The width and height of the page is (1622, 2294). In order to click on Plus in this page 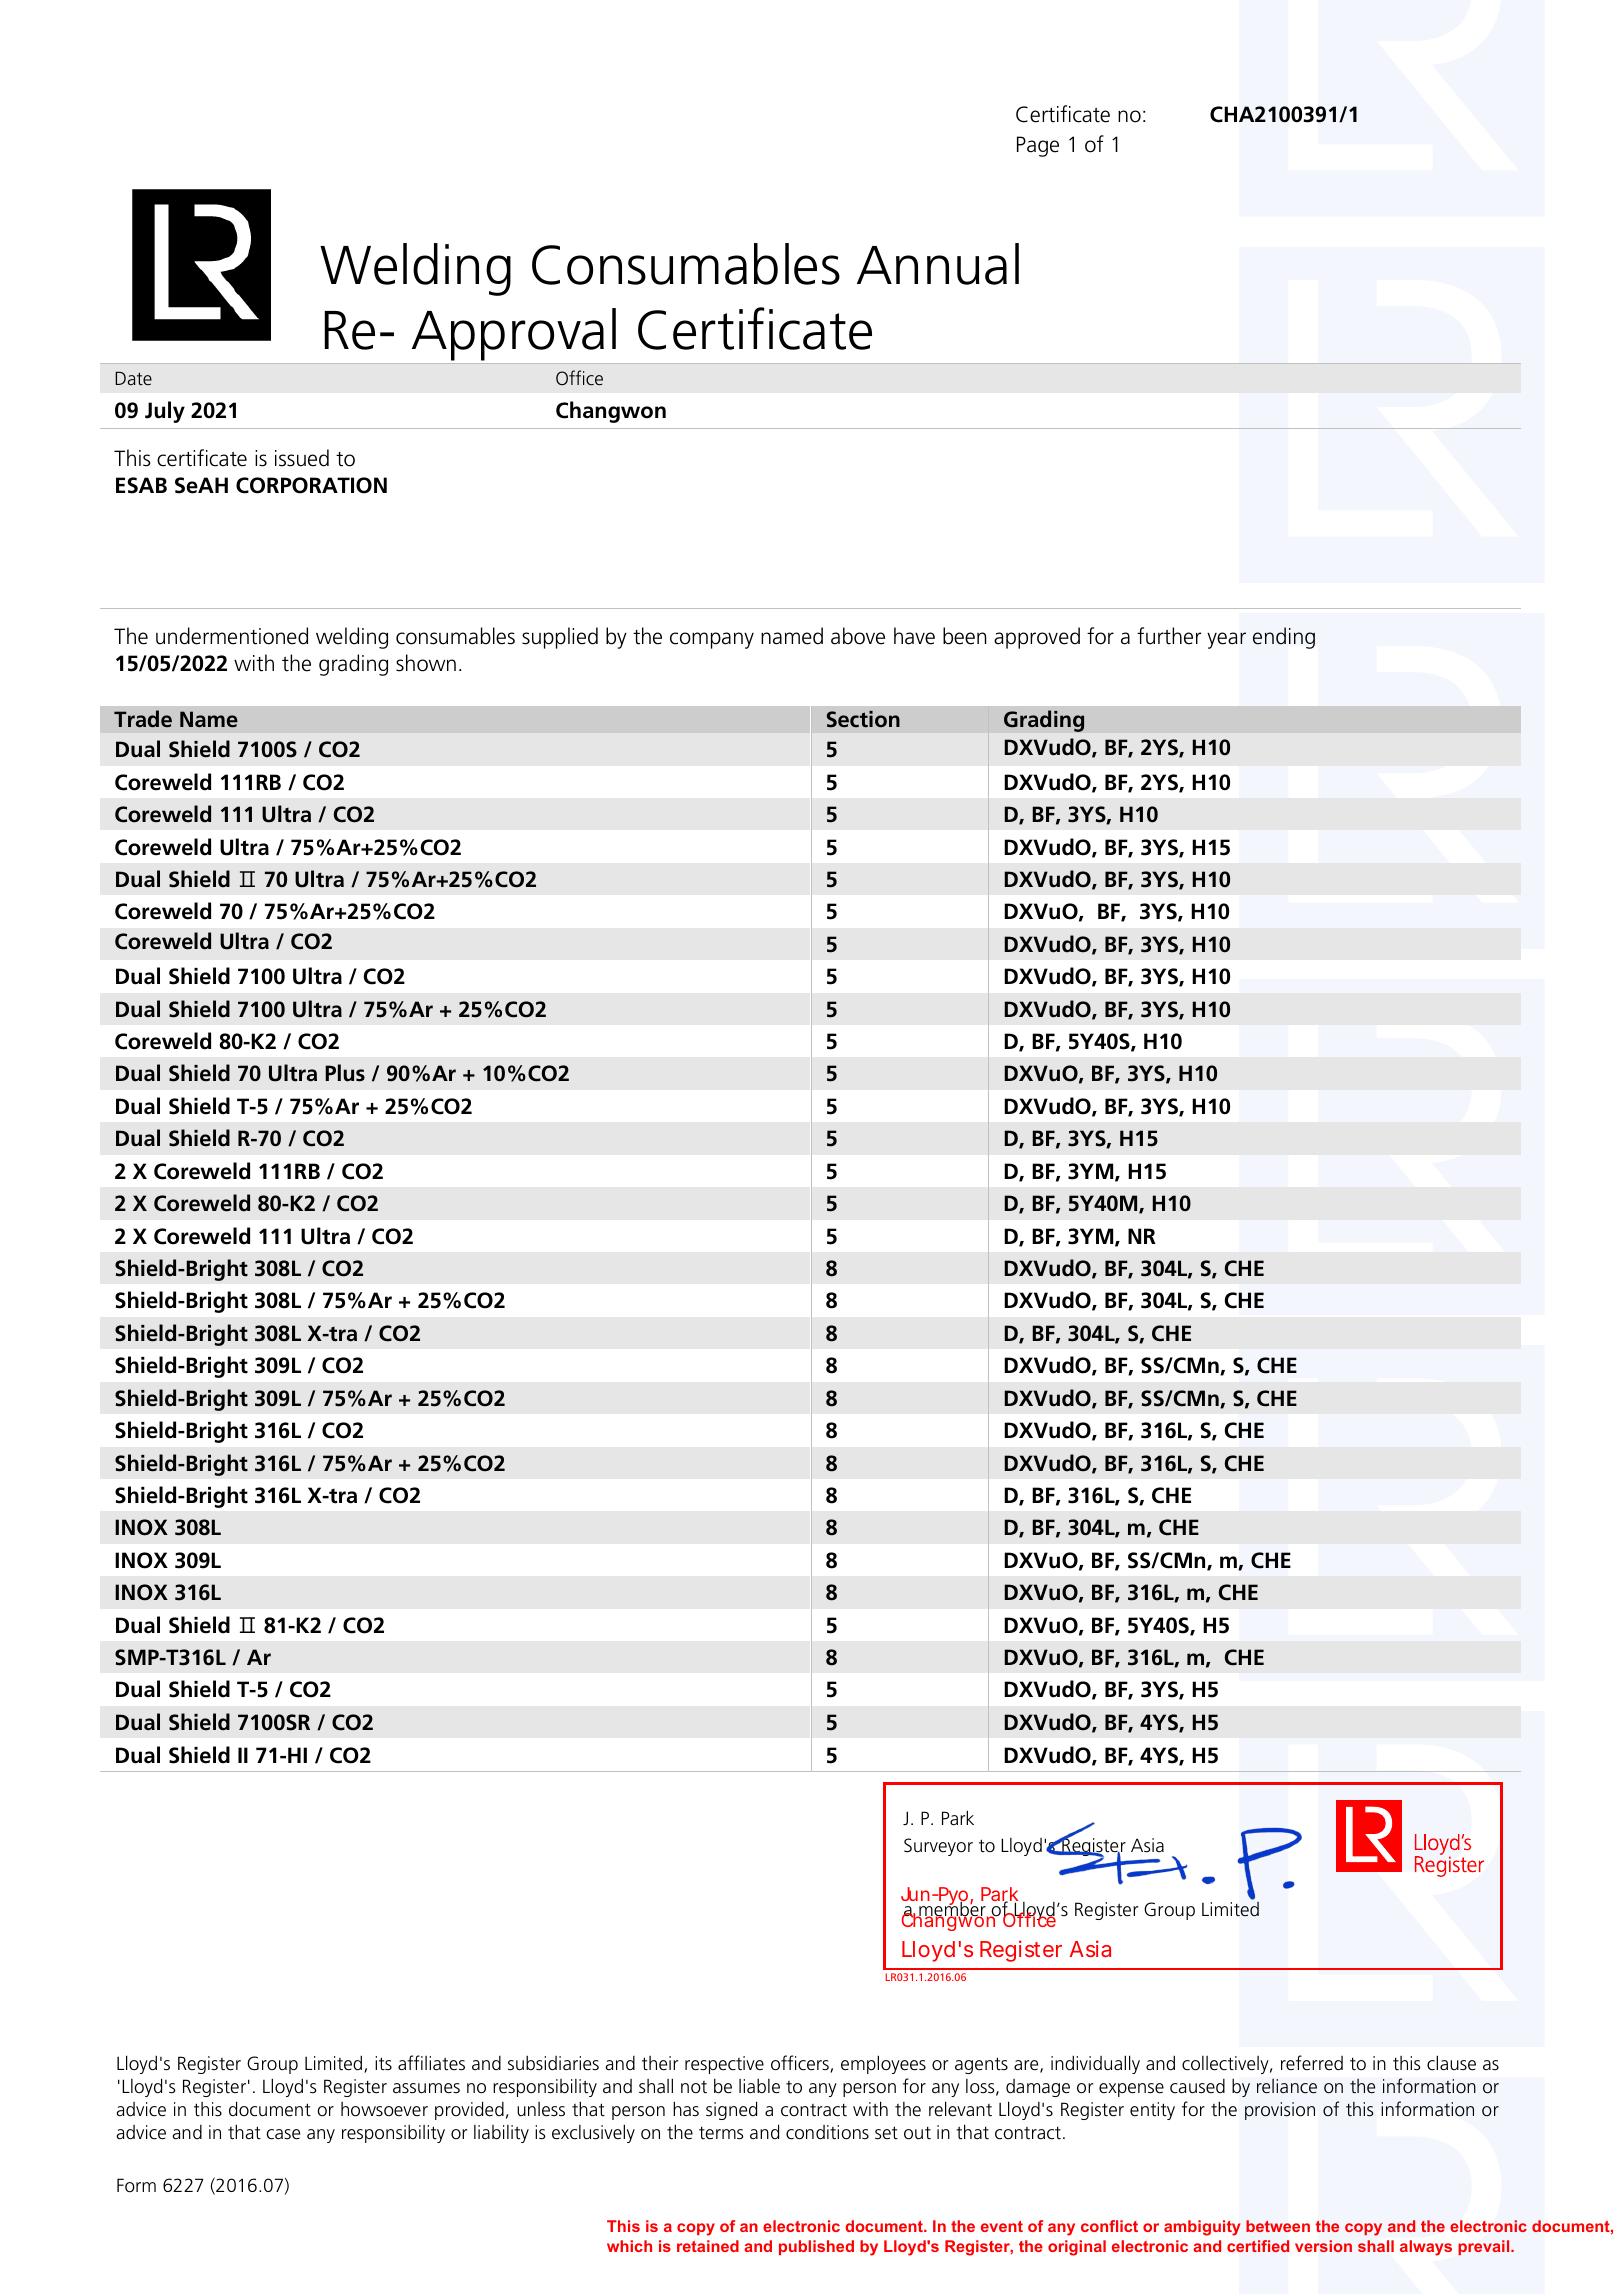, I will do `click(345, 1073)`.
